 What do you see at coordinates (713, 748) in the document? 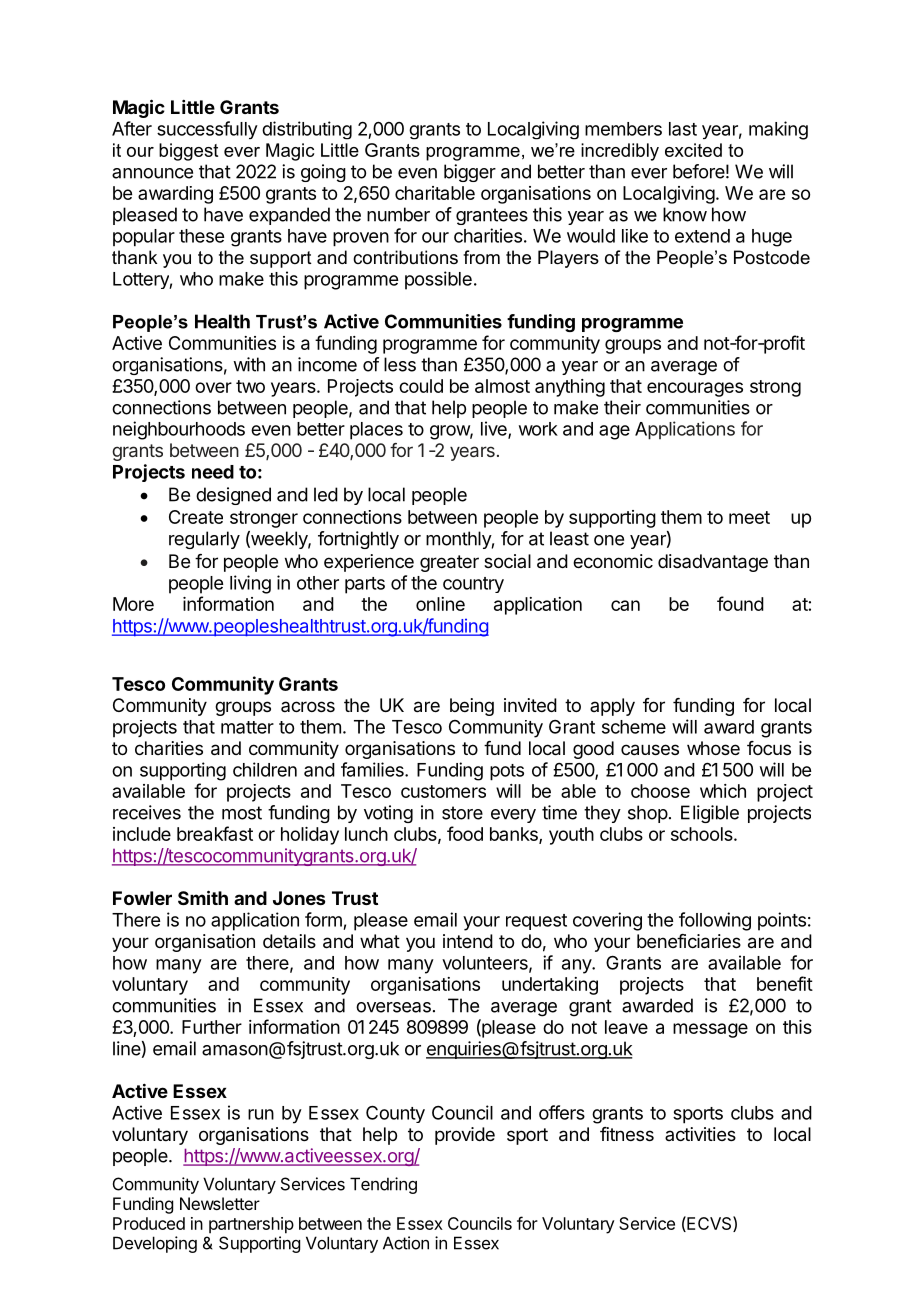
I see `whose` at bounding box center [713, 748].
